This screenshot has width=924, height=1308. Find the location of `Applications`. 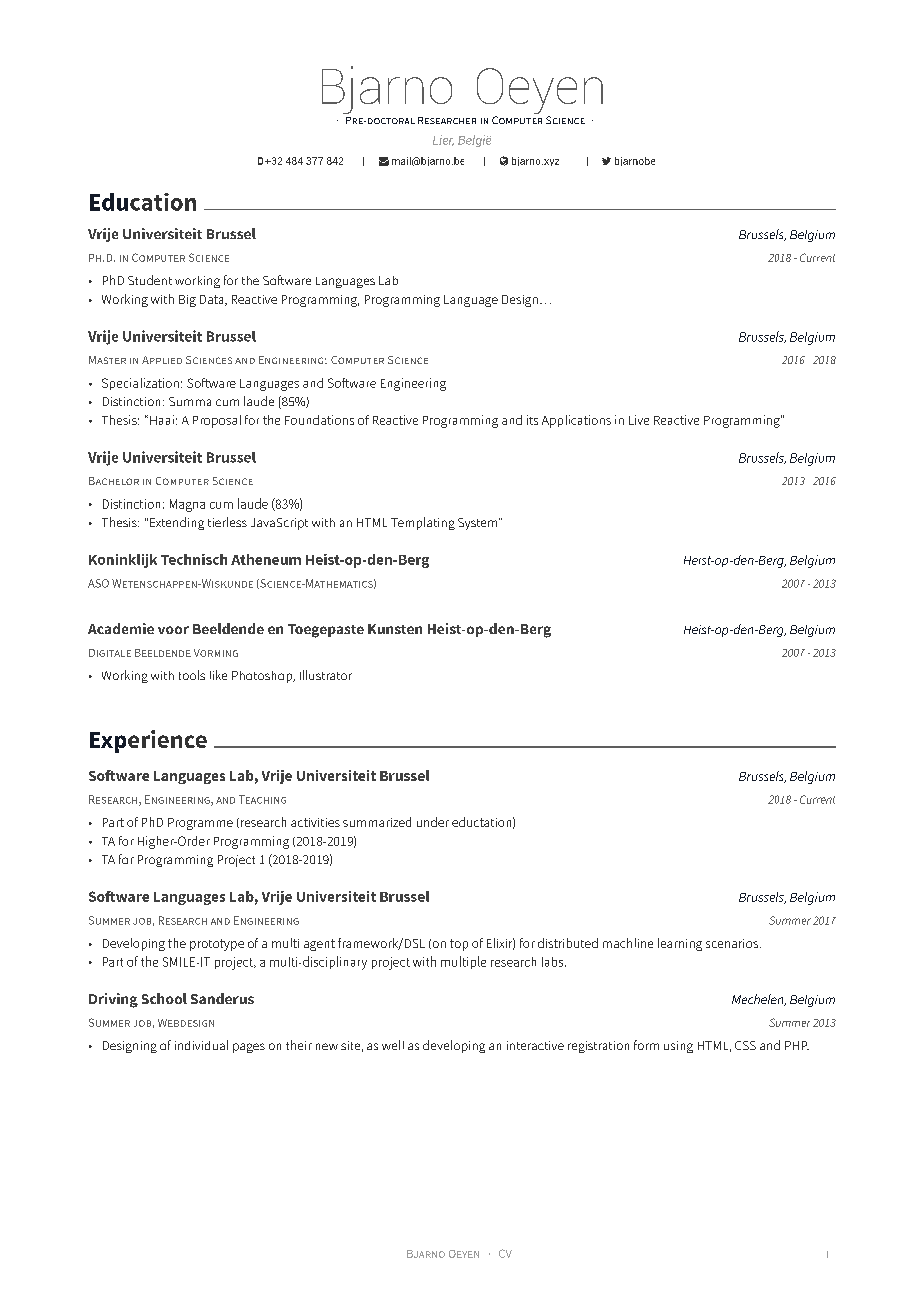

Applications is located at coordinates (576, 421).
